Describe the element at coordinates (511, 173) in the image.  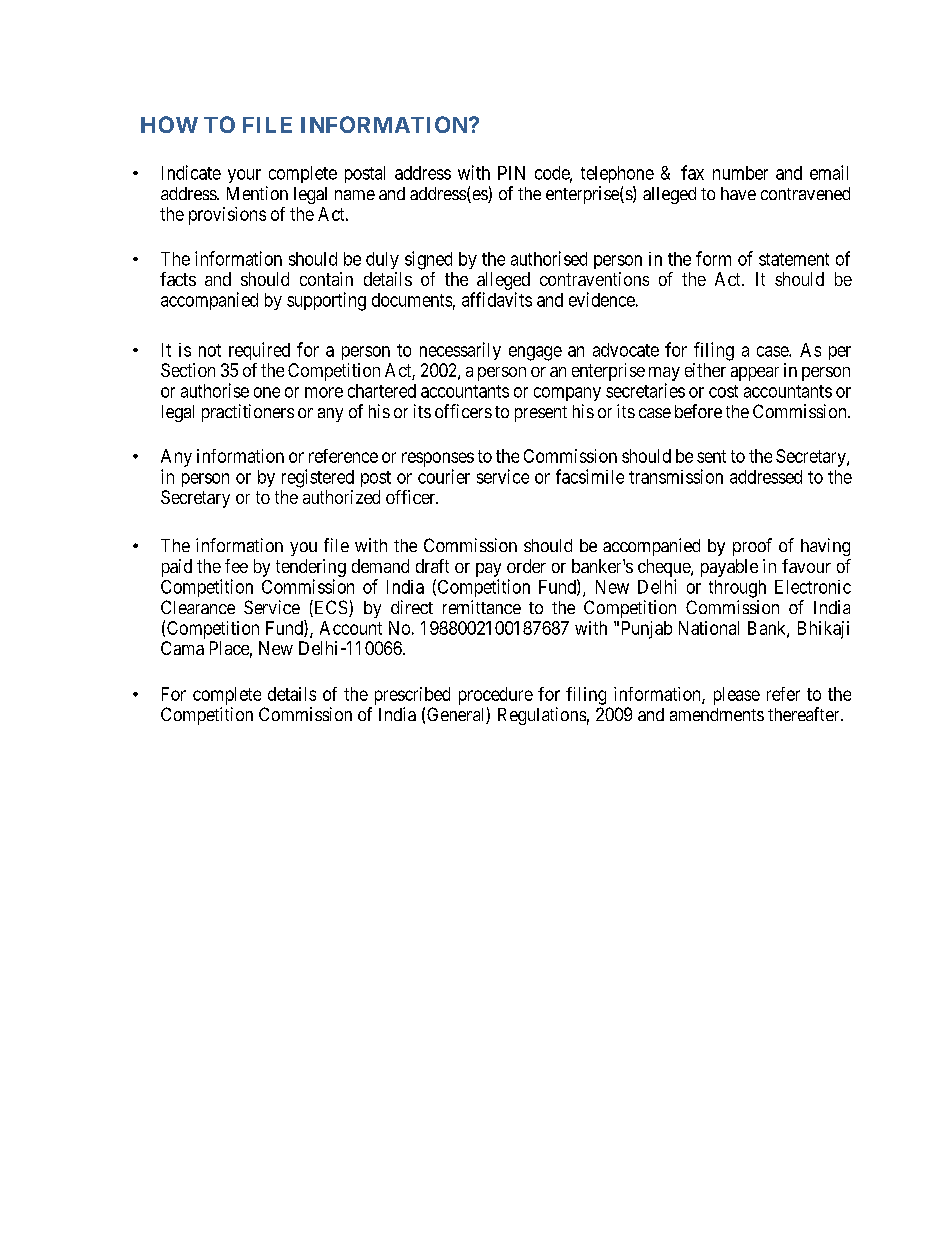
I see `PIN` at that location.
